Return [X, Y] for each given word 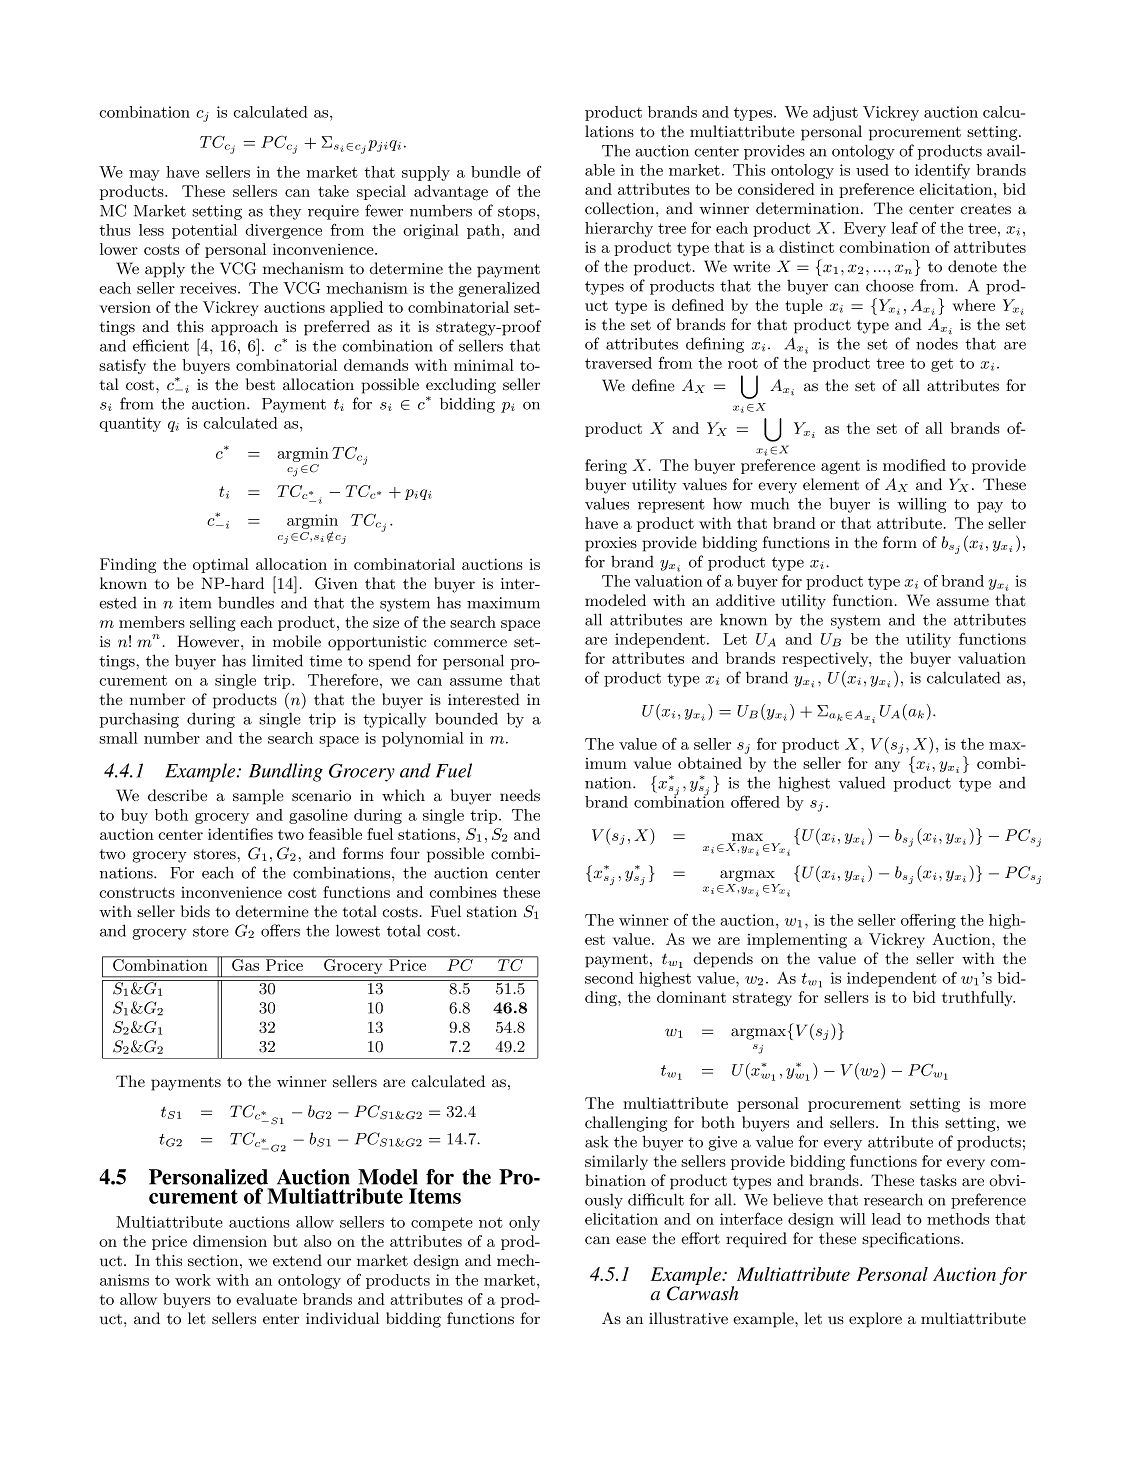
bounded [466, 719]
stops [518, 213]
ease [631, 1240]
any [887, 766]
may [144, 175]
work [193, 1280]
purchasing [139, 720]
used [872, 170]
